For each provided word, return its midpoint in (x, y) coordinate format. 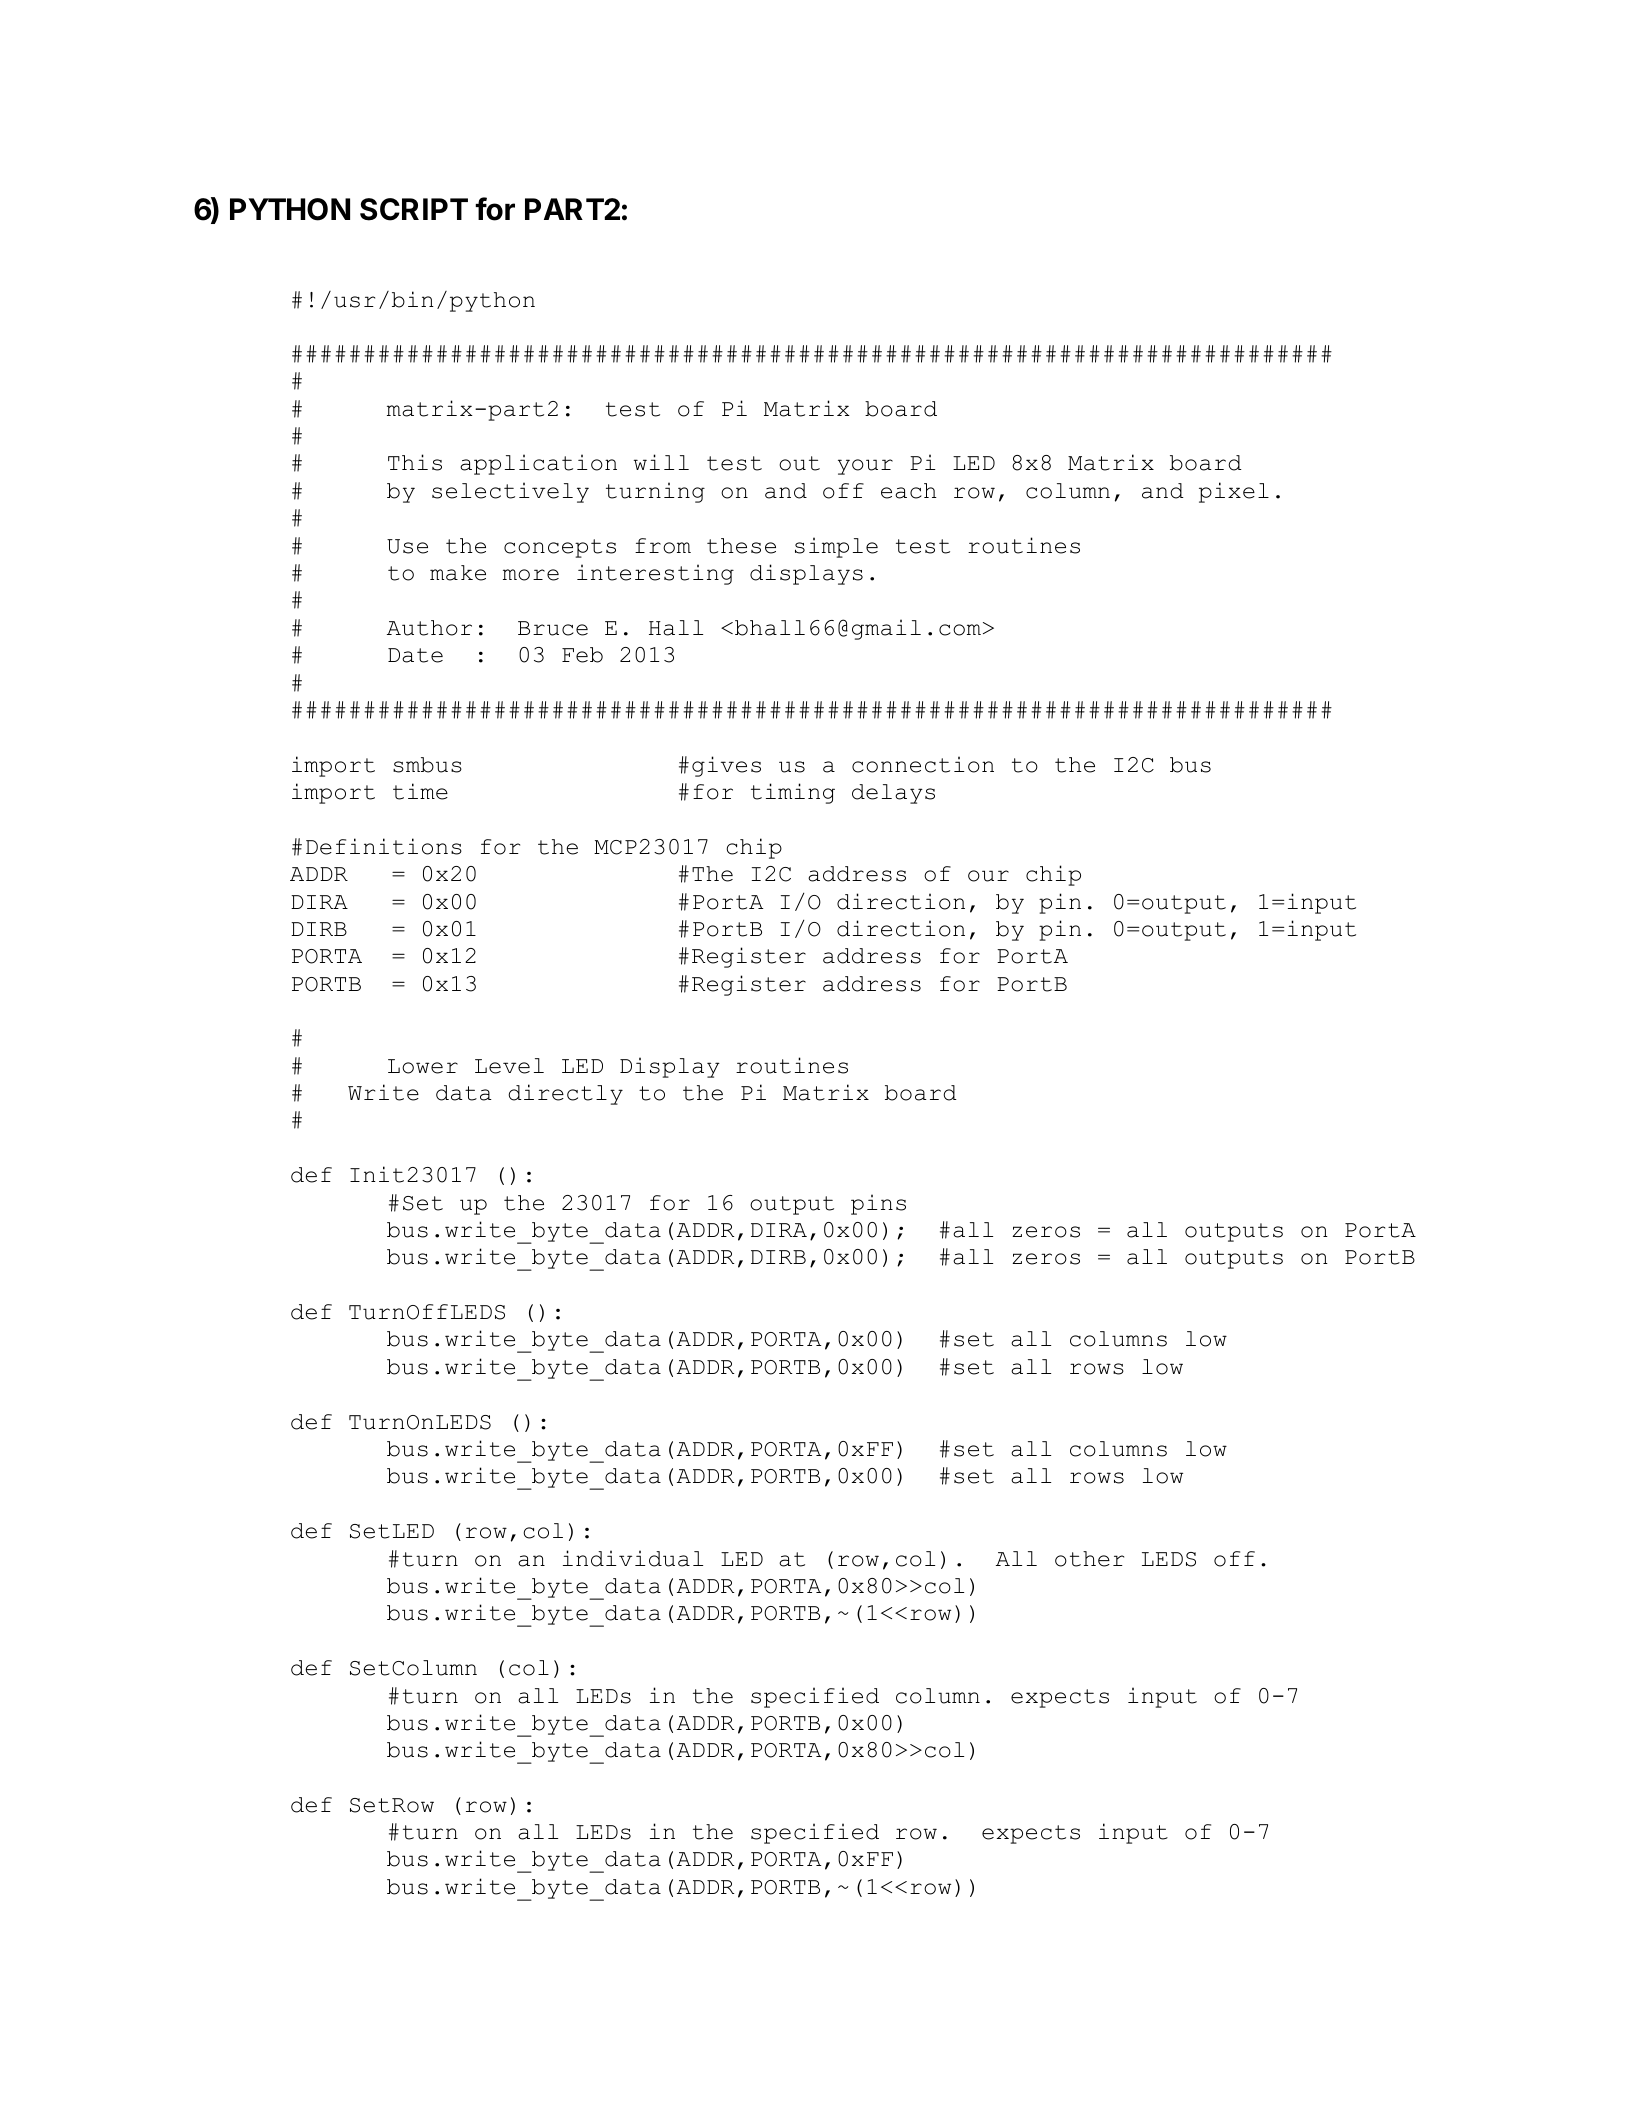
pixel (1234, 492)
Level (509, 1066)
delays (893, 794)
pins (878, 1204)
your (865, 467)
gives (726, 766)
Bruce (553, 628)
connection (923, 764)
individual (633, 1558)
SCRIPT (414, 209)
